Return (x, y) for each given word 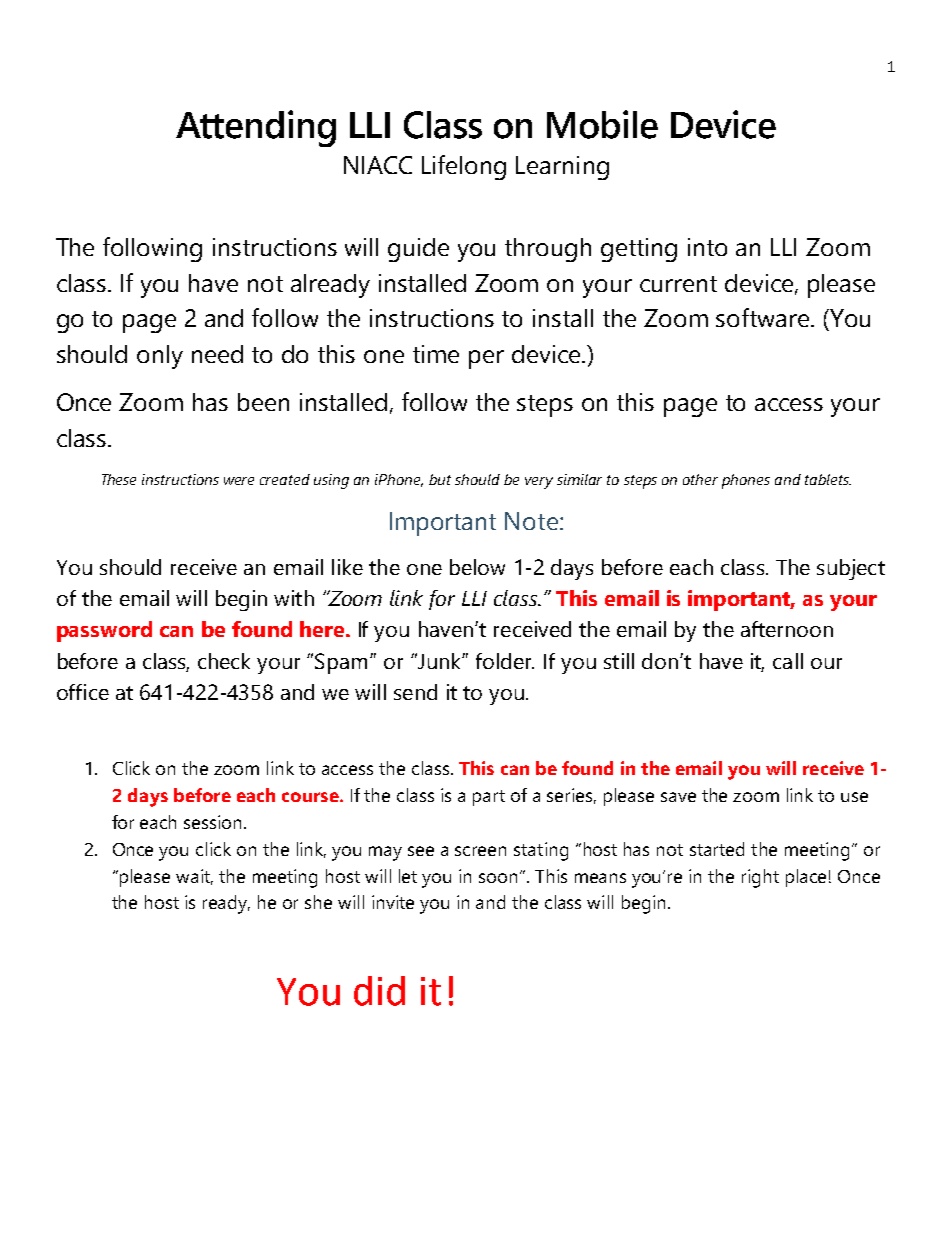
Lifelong (464, 167)
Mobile (602, 124)
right (760, 878)
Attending (256, 128)
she (318, 902)
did (379, 991)
